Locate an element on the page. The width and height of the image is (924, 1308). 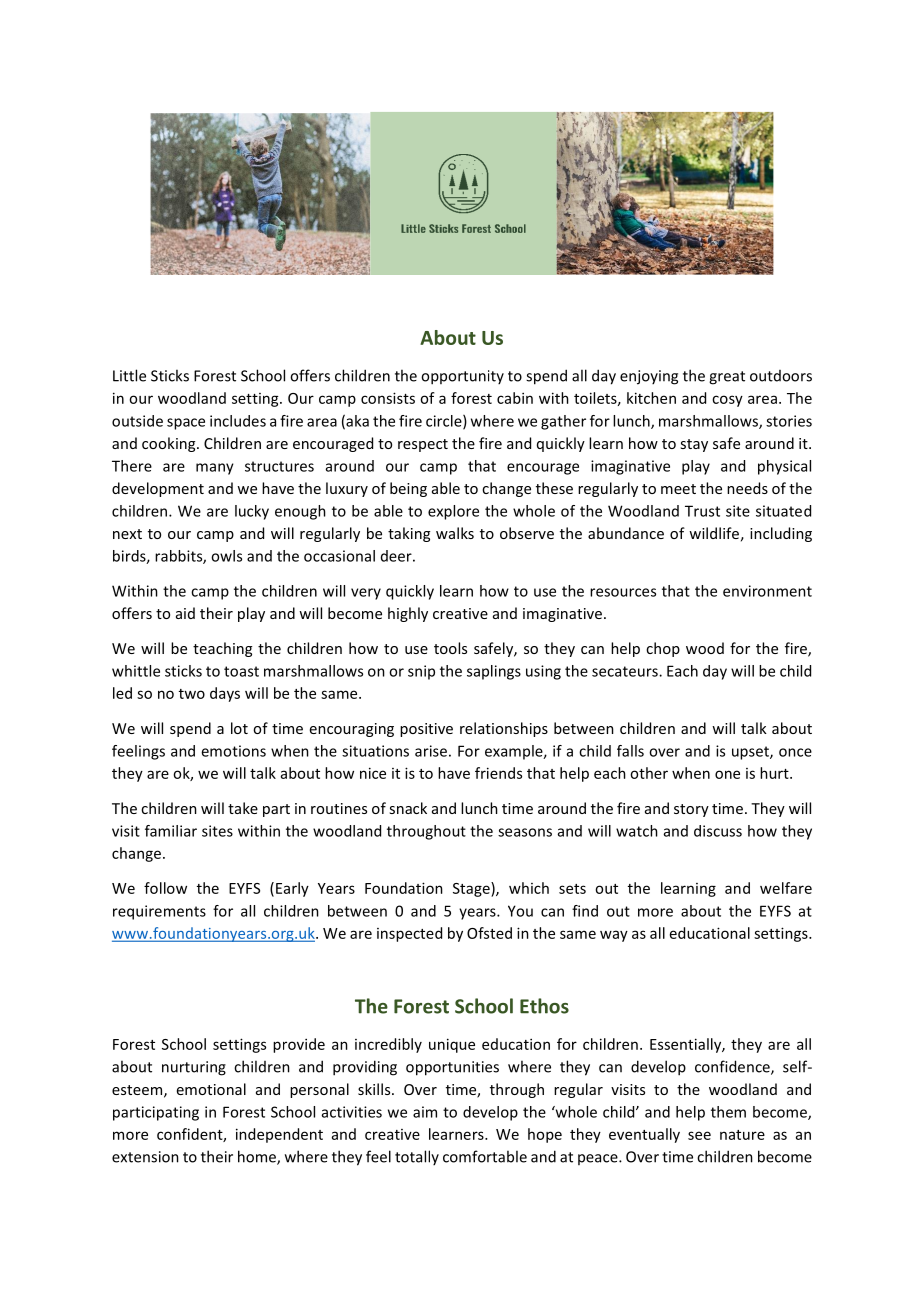
two is located at coordinates (192, 694).
